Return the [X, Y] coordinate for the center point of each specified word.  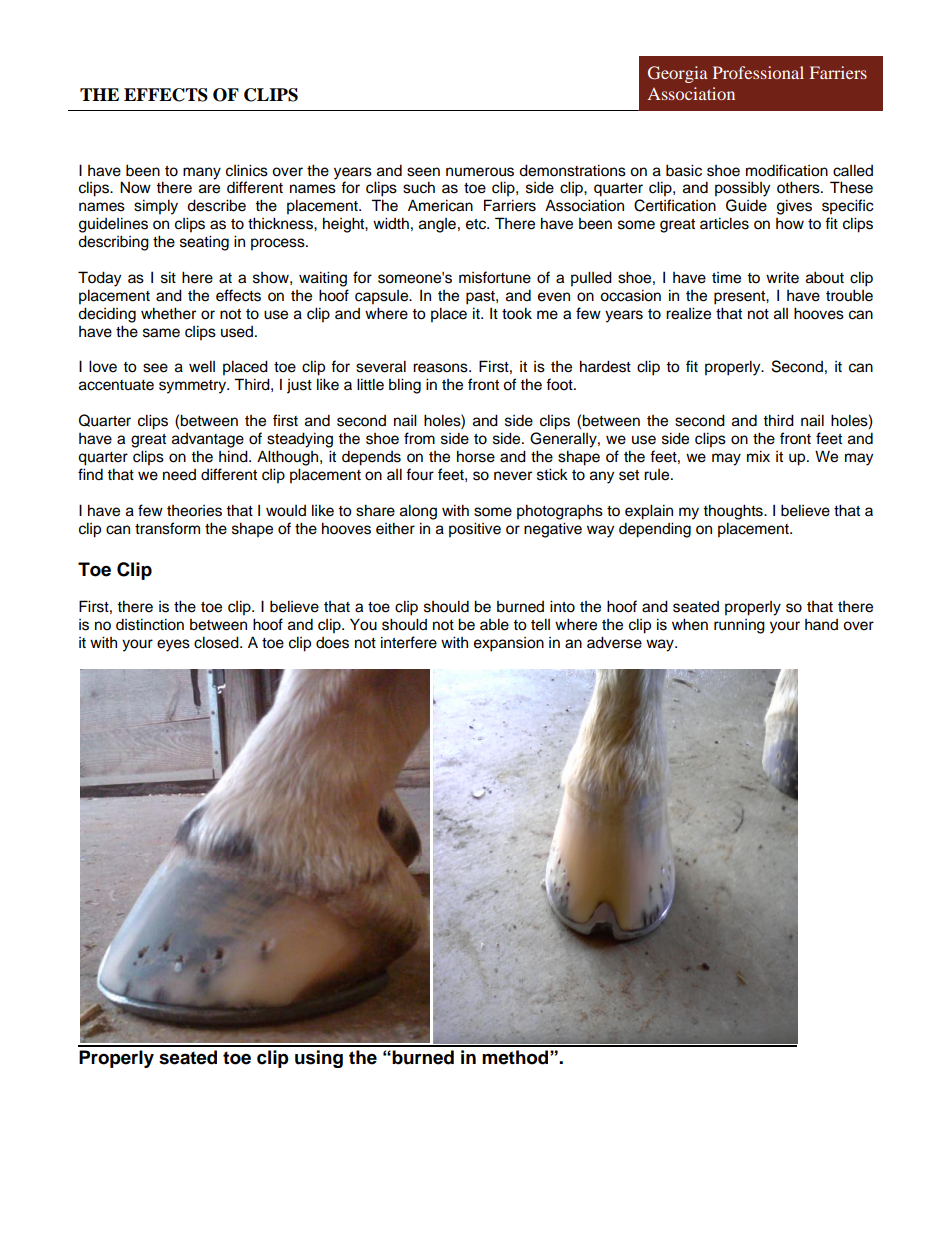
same [161, 333]
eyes [173, 645]
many [202, 173]
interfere [409, 642]
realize [688, 313]
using [319, 1059]
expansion [509, 644]
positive [475, 530]
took [517, 313]
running [739, 626]
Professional [758, 72]
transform [167, 528]
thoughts [734, 512]
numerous [480, 172]
